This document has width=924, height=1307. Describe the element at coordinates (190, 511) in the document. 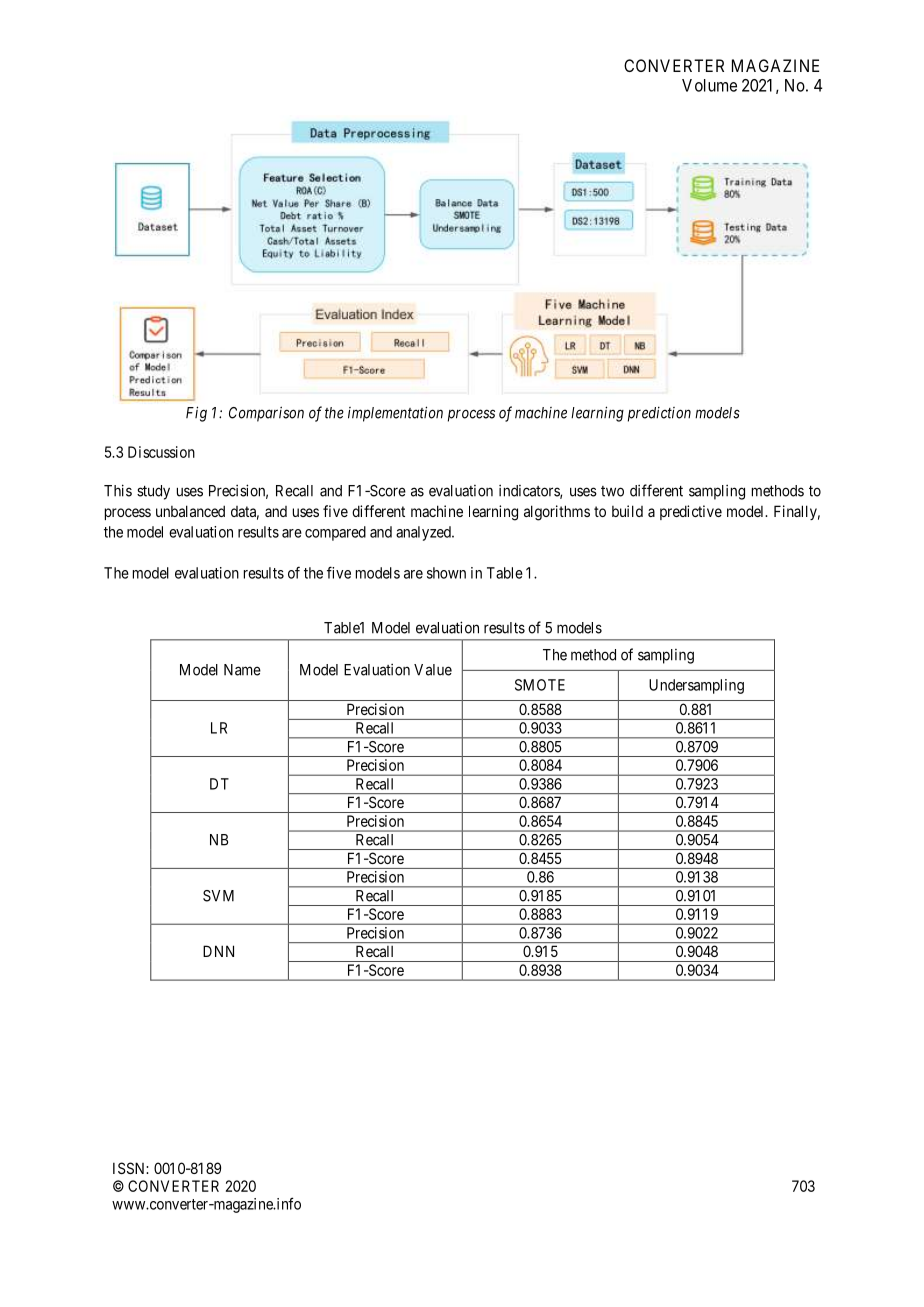

I see `unbalanced` at that location.
